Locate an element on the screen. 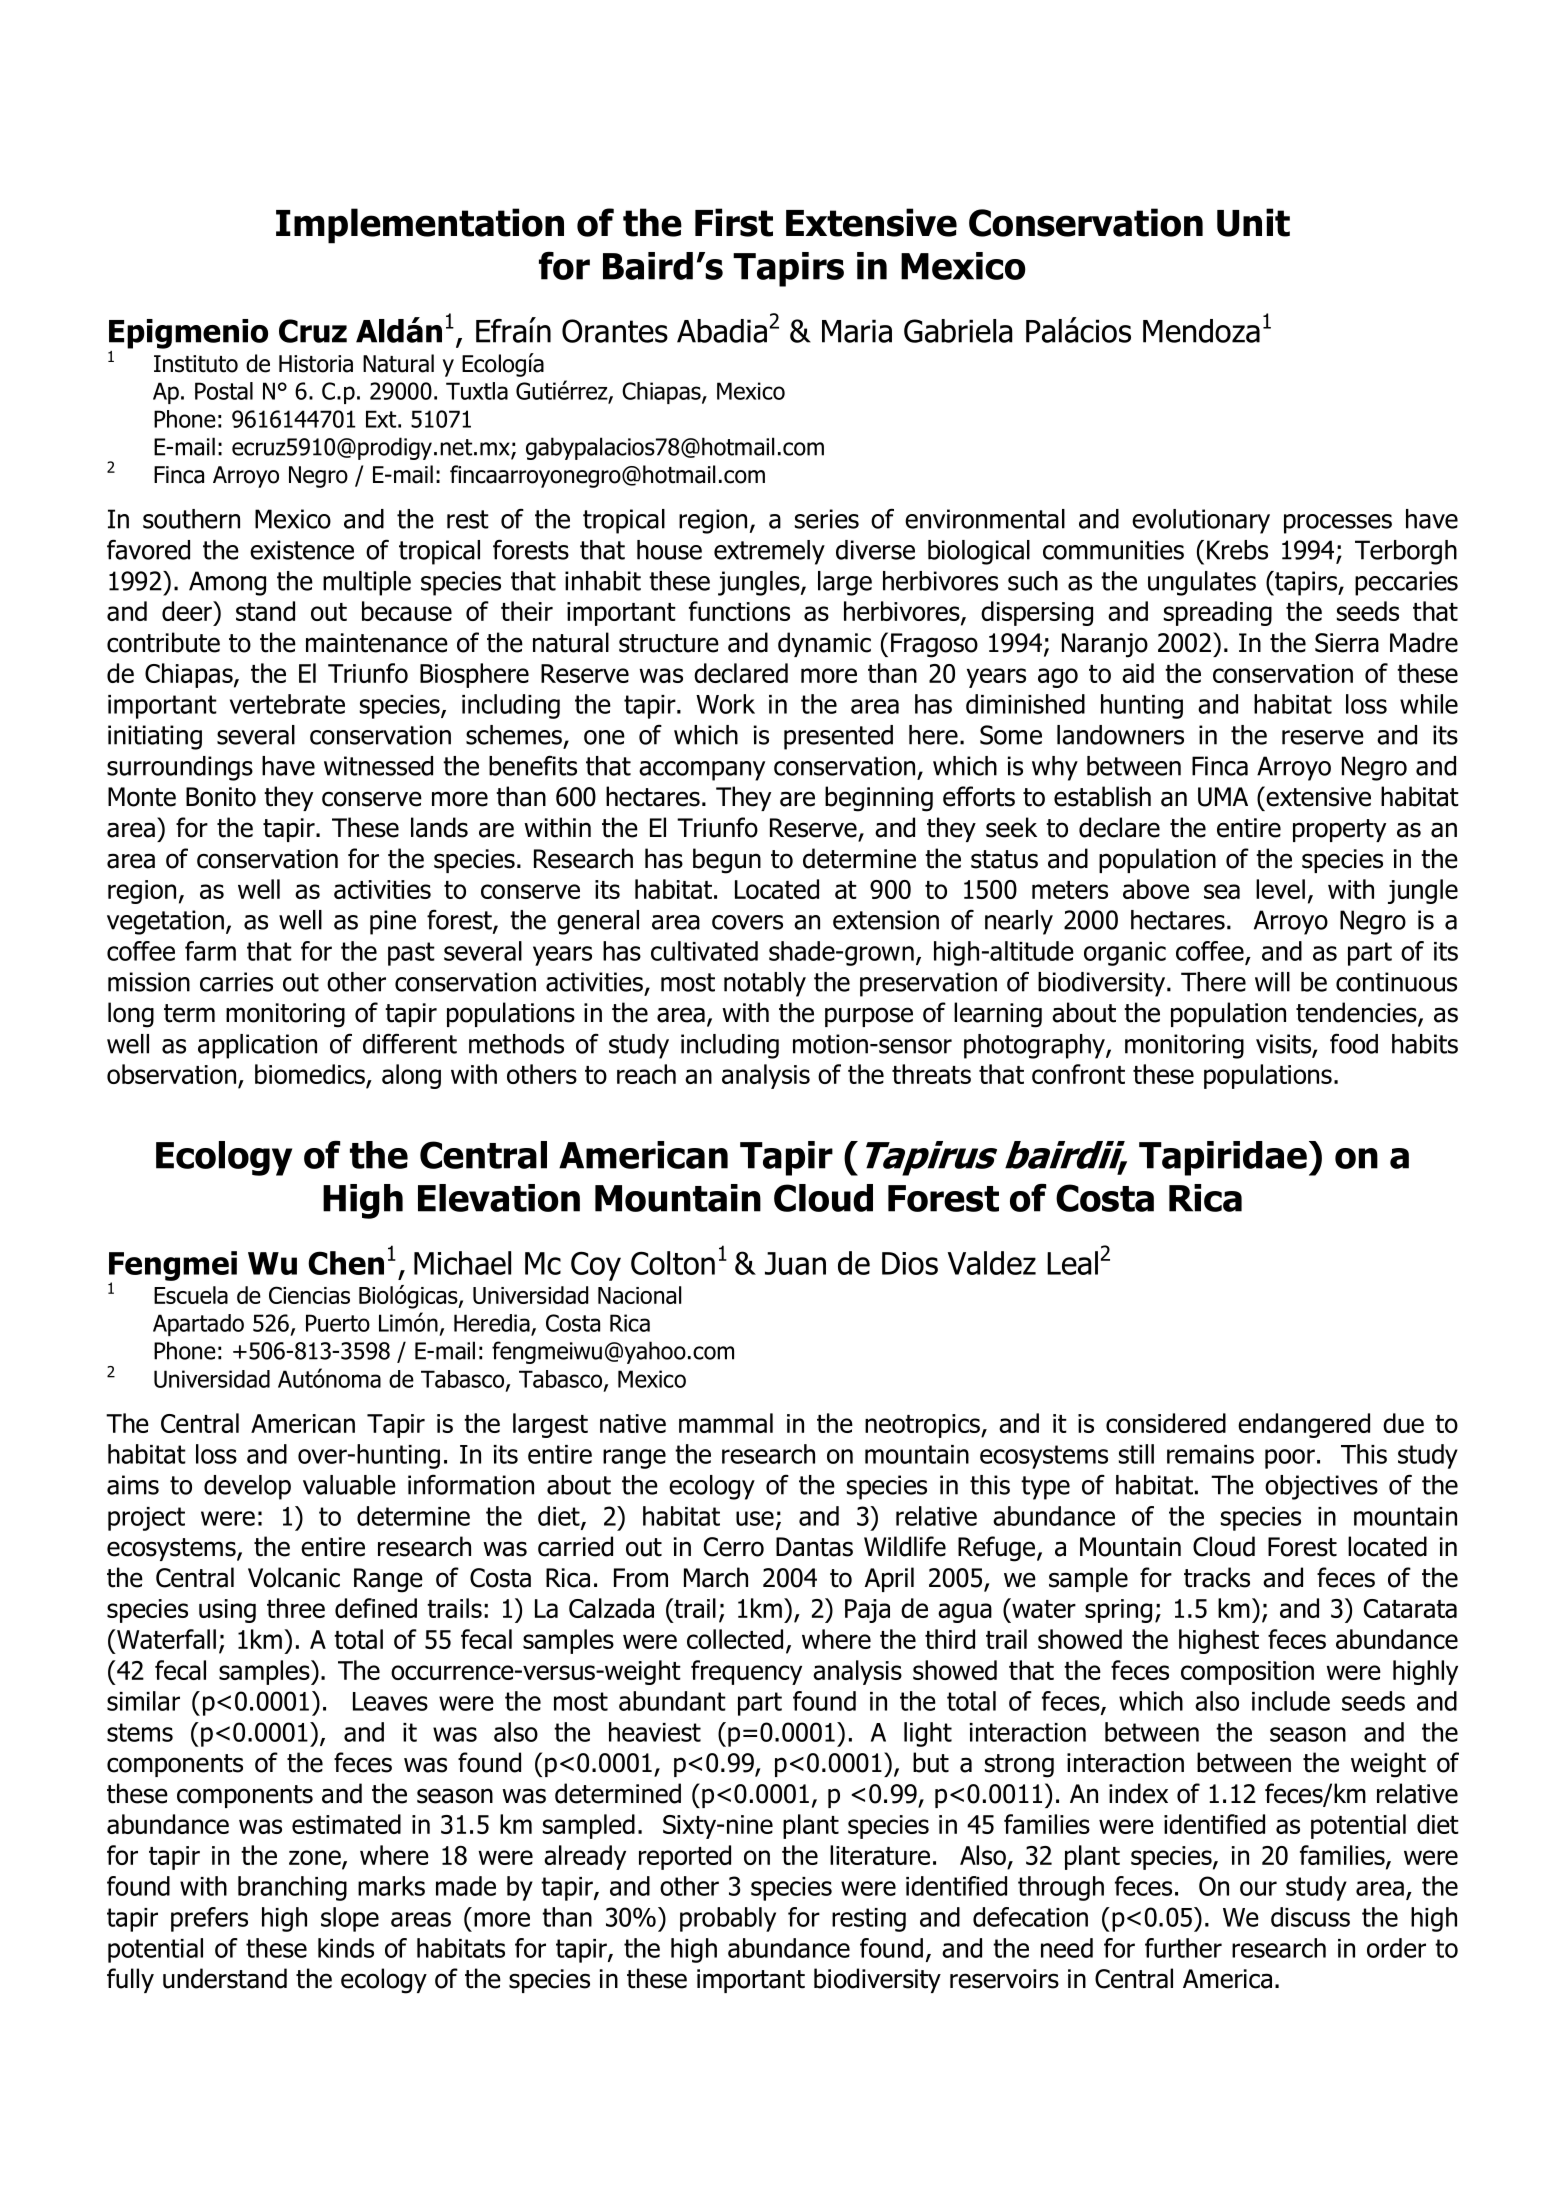  begun is located at coordinates (727, 861).
